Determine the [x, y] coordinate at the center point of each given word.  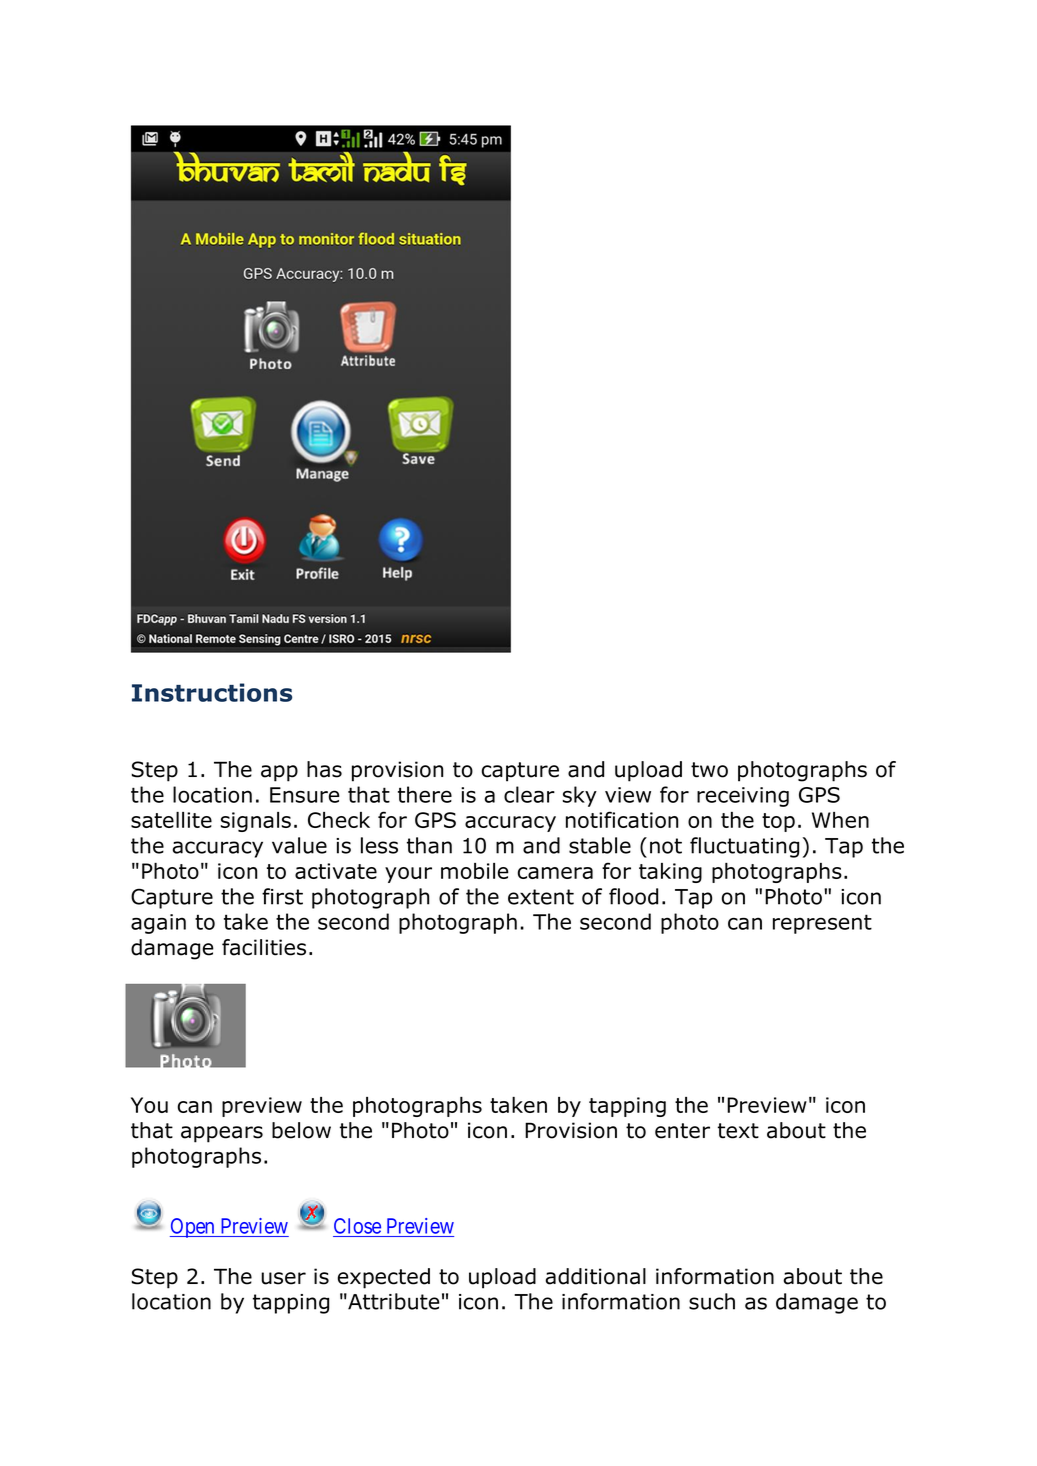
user [283, 1278]
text [738, 1131]
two [709, 770]
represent [822, 924]
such [712, 1301]
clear [529, 794]
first [282, 896]
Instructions [212, 692]
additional [595, 1276]
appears [222, 1134]
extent [541, 897]
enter [682, 1131]
